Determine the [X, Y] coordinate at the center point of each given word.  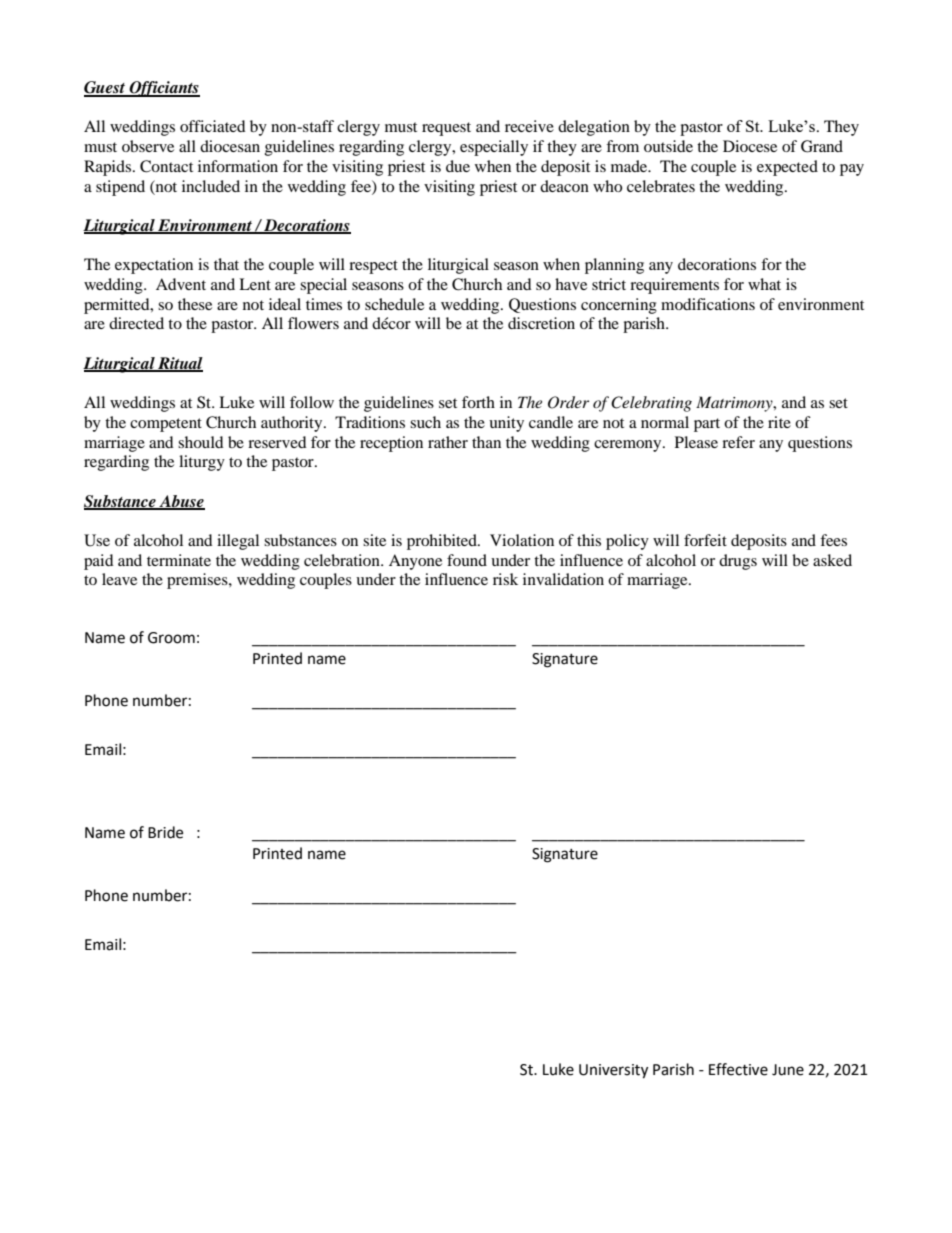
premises [198, 581]
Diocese [750, 146]
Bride [165, 832]
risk [505, 579]
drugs [738, 562]
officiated [213, 126]
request [446, 129]
